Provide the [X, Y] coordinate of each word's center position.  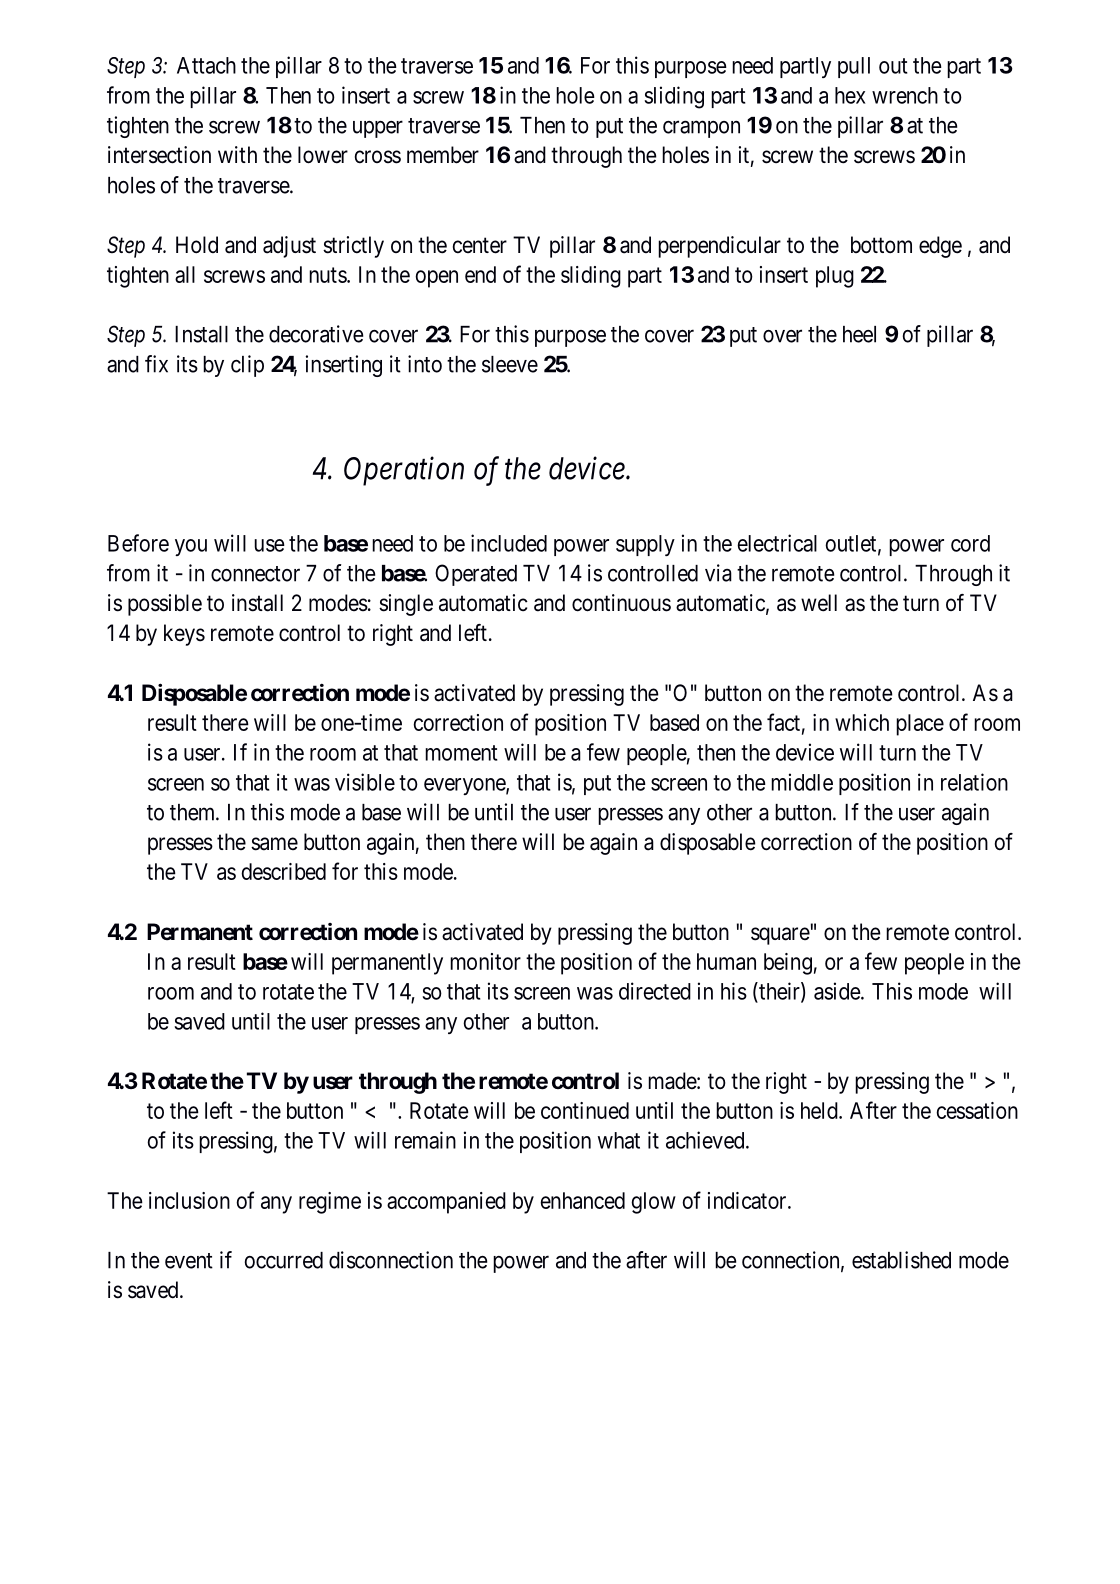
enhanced [582, 1200]
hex [850, 95]
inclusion [189, 1200]
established [901, 1260]
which [862, 722]
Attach [206, 65]
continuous [621, 603]
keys [184, 635]
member [443, 155]
